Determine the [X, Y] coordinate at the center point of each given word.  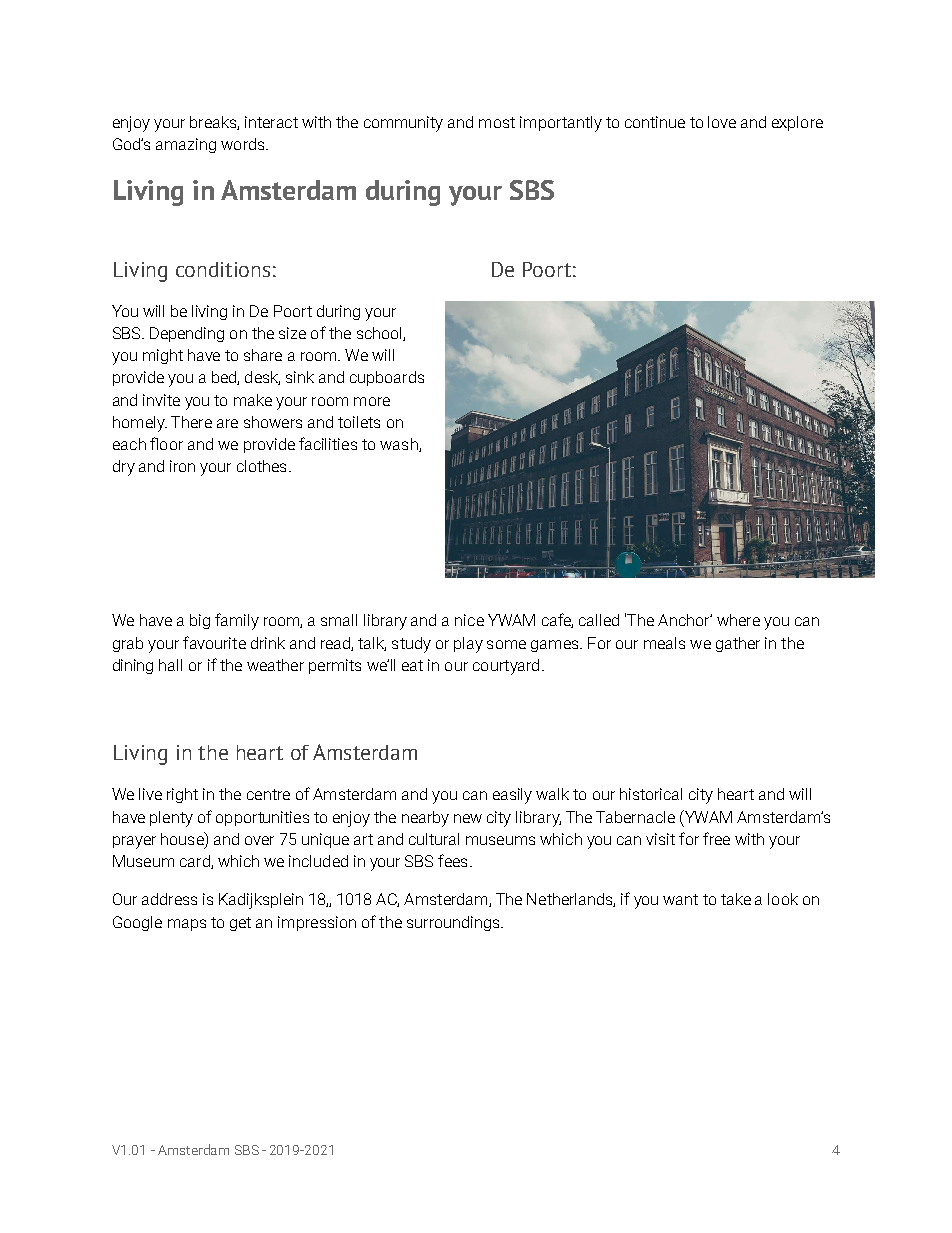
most [497, 122]
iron [182, 466]
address [169, 899]
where [738, 620]
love [722, 122]
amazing [186, 145]
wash [400, 445]
